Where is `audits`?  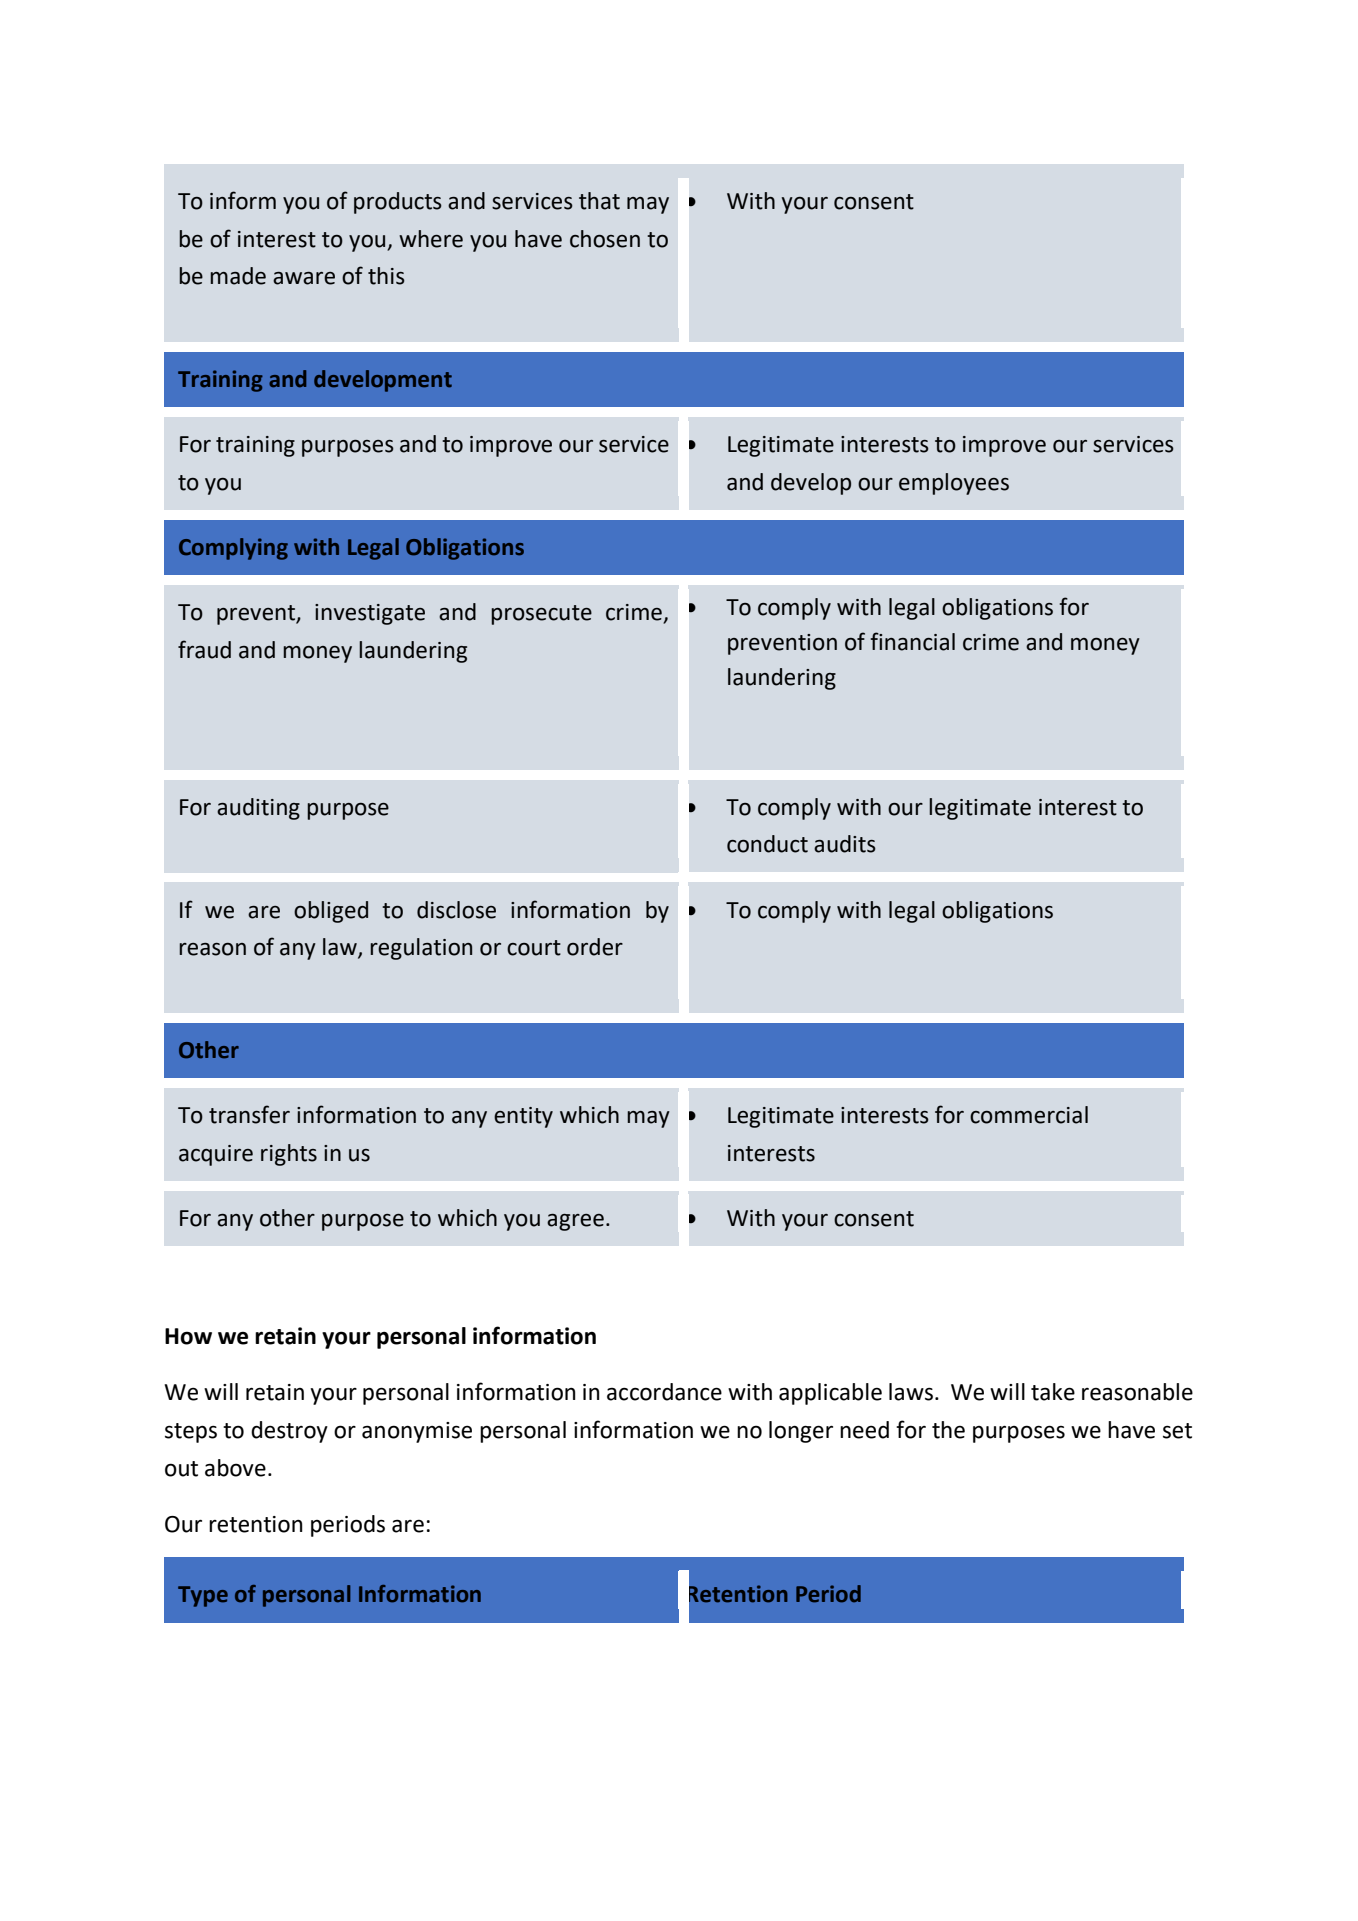 audits is located at coordinates (845, 844).
